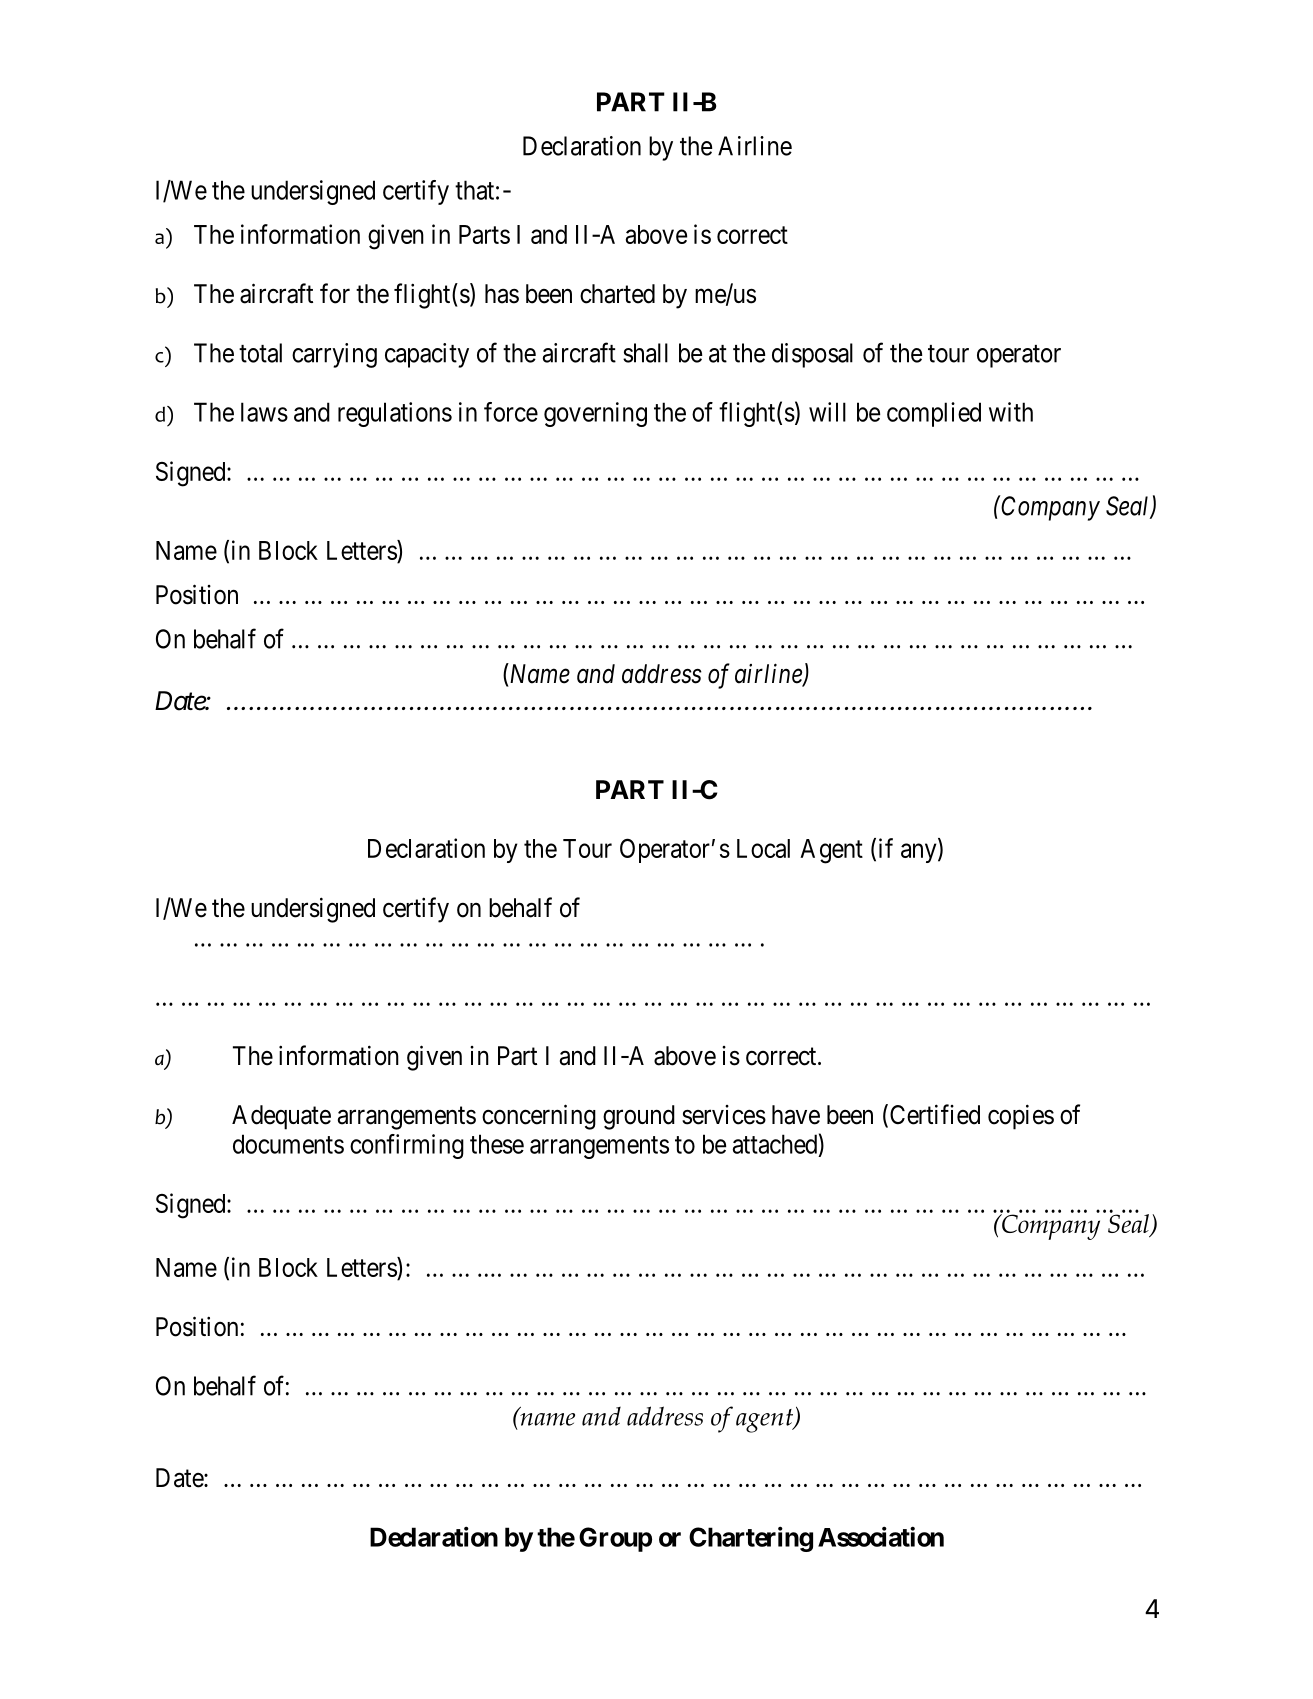 This page has height=1699, width=1313. I want to click on governing, so click(595, 414).
